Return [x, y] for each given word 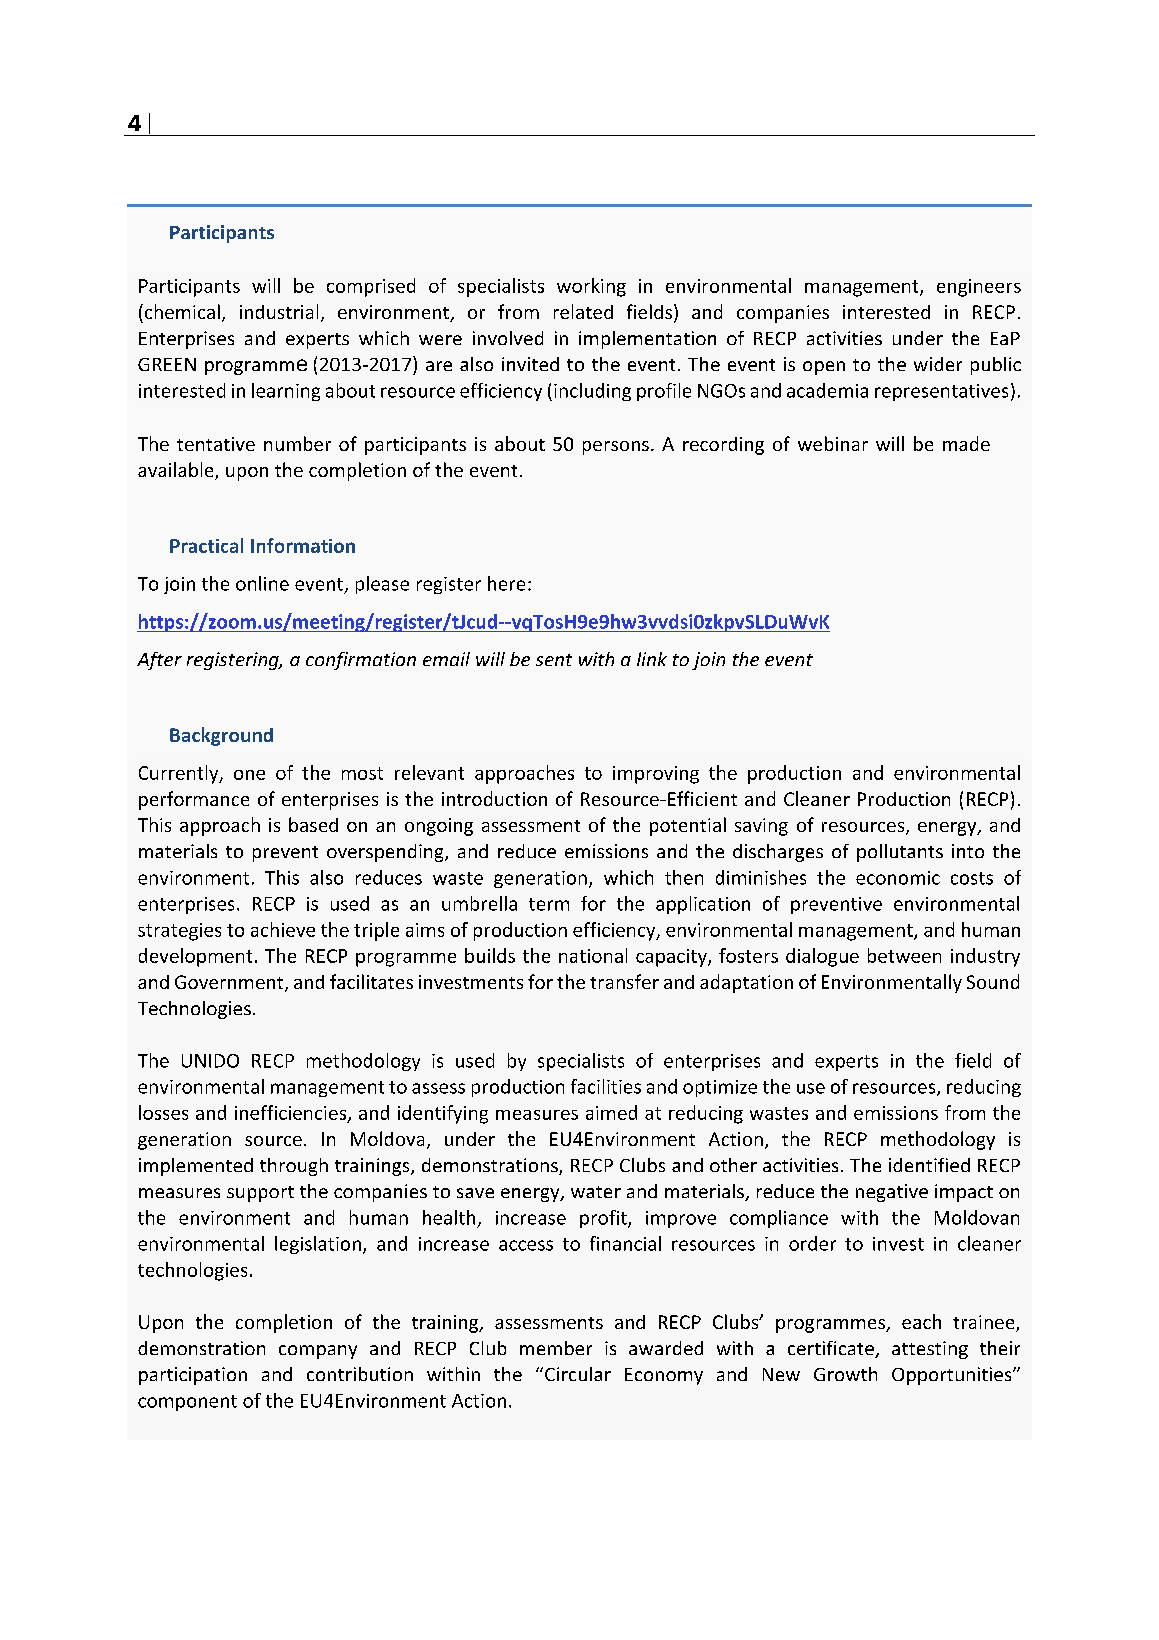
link [652, 659]
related [583, 311]
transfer [624, 981]
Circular [578, 1374]
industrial [279, 311]
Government [230, 983]
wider [938, 364]
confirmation [361, 661]
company [318, 1352]
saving [761, 827]
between [904, 955]
